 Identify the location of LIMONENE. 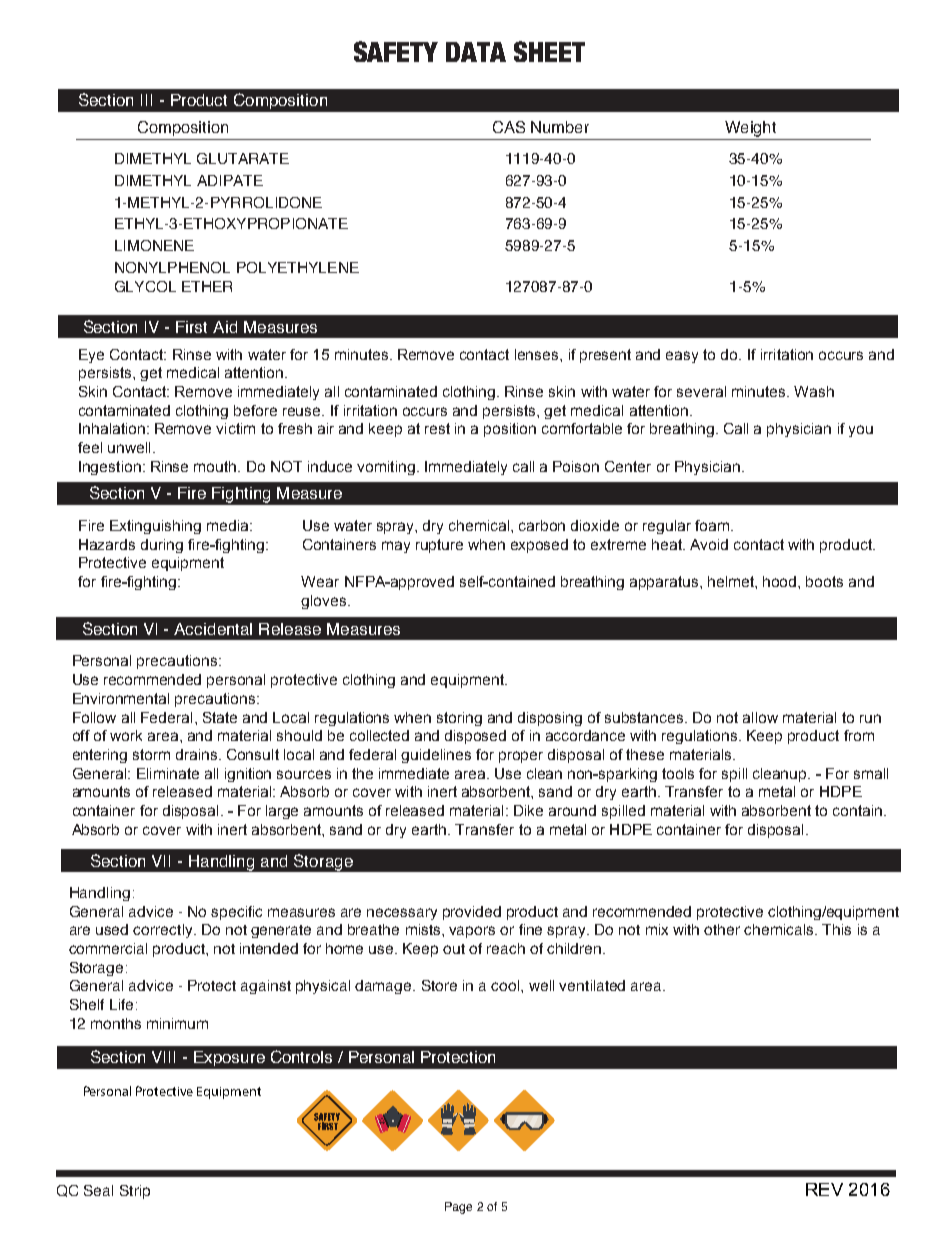
(154, 245).
